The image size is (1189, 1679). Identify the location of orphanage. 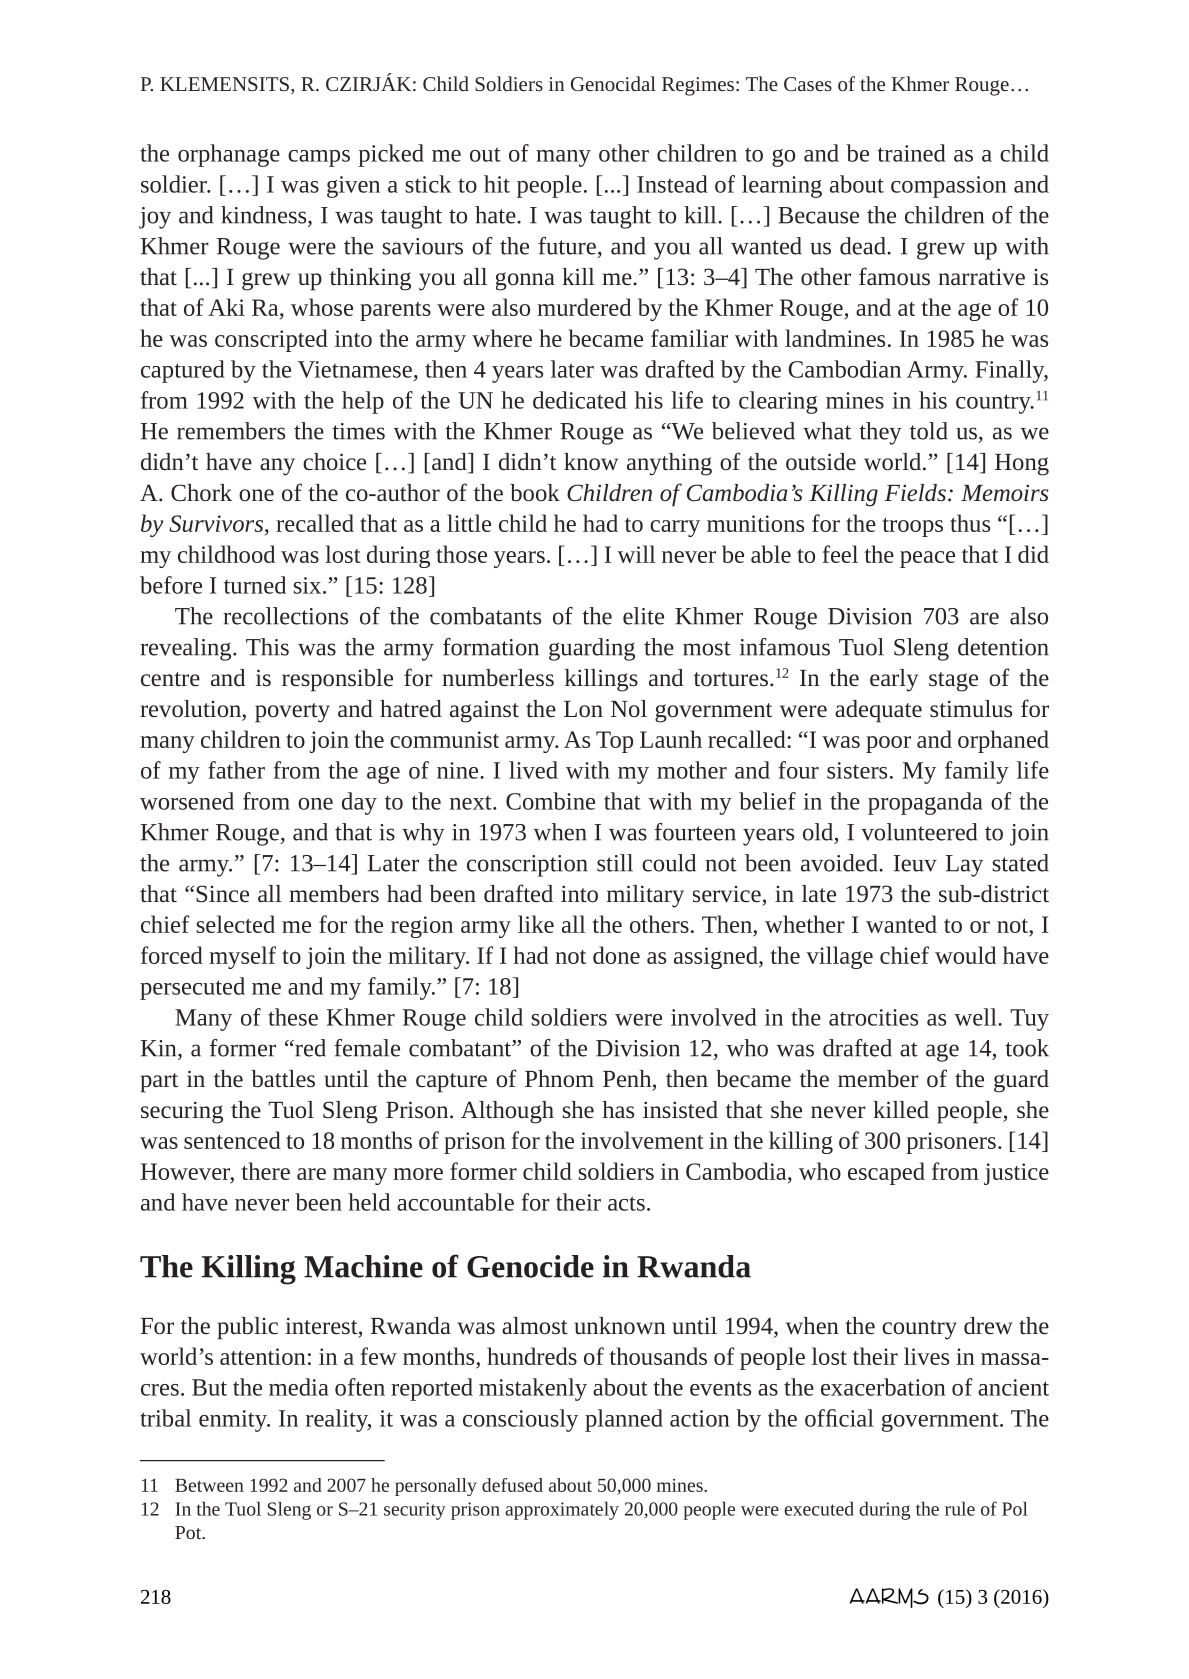
(229, 155).
